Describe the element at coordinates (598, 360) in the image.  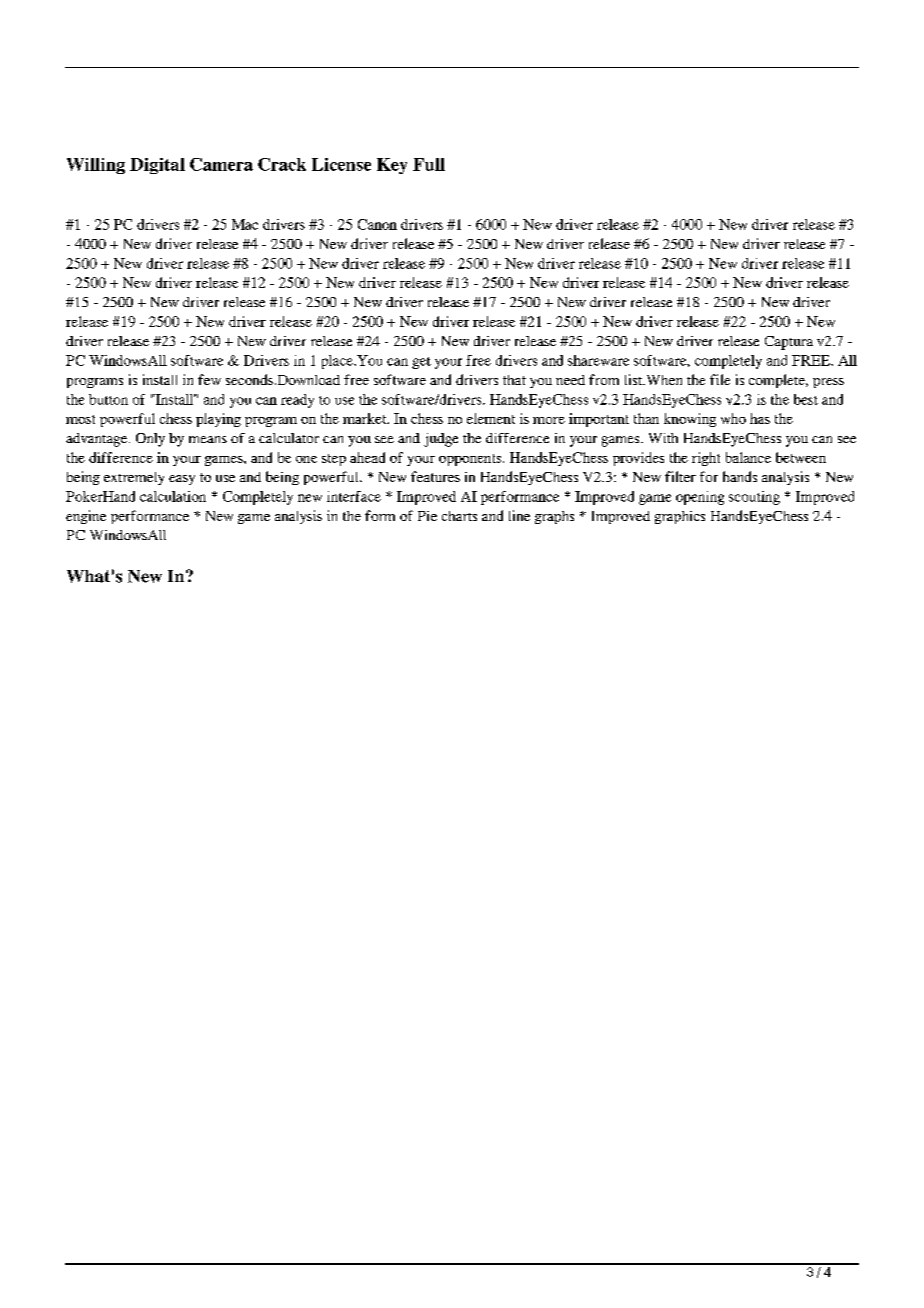
I see `shareware` at that location.
